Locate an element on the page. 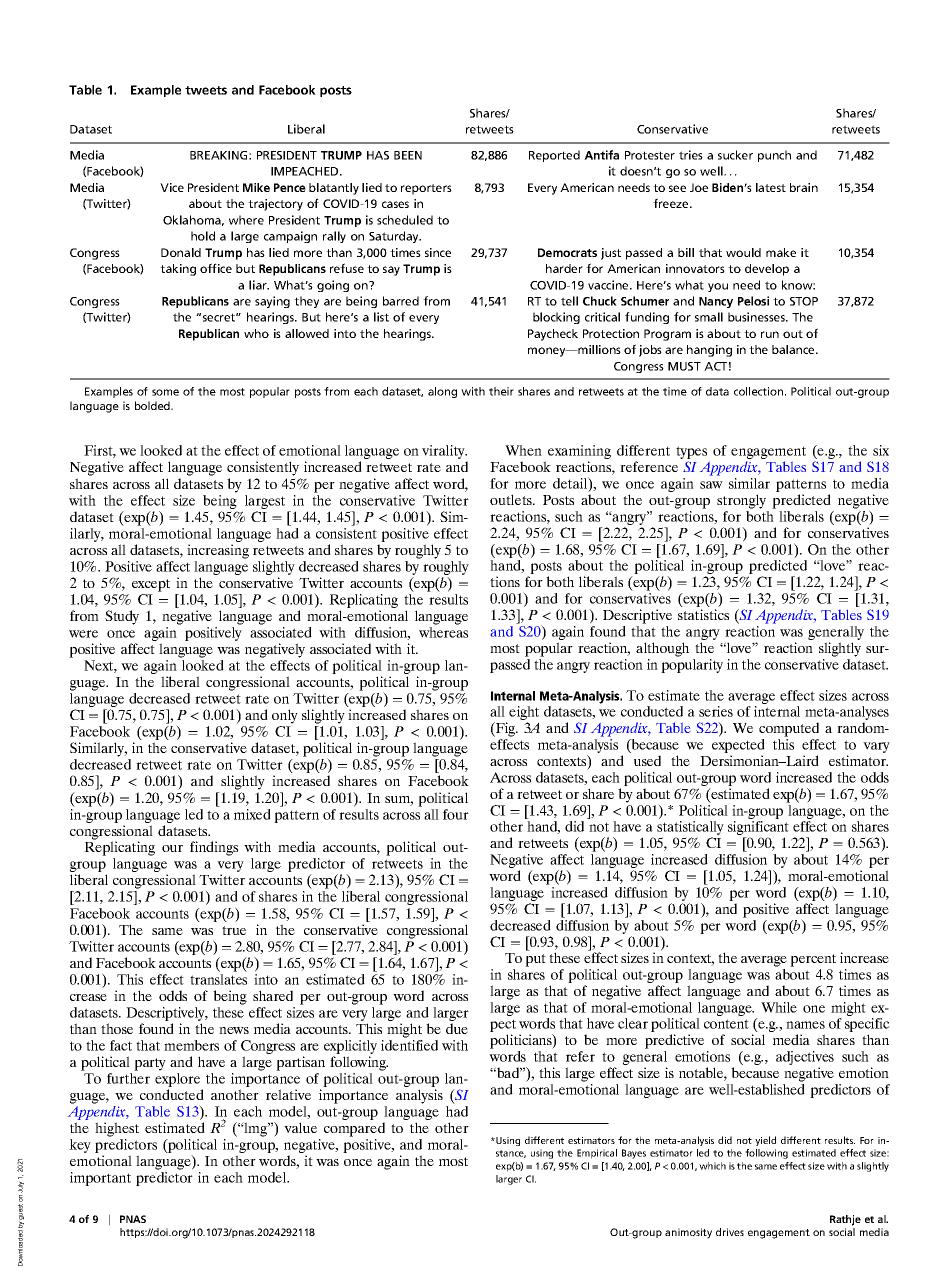 This image has width=952, height=1275. important is located at coordinates (100, 1179).
